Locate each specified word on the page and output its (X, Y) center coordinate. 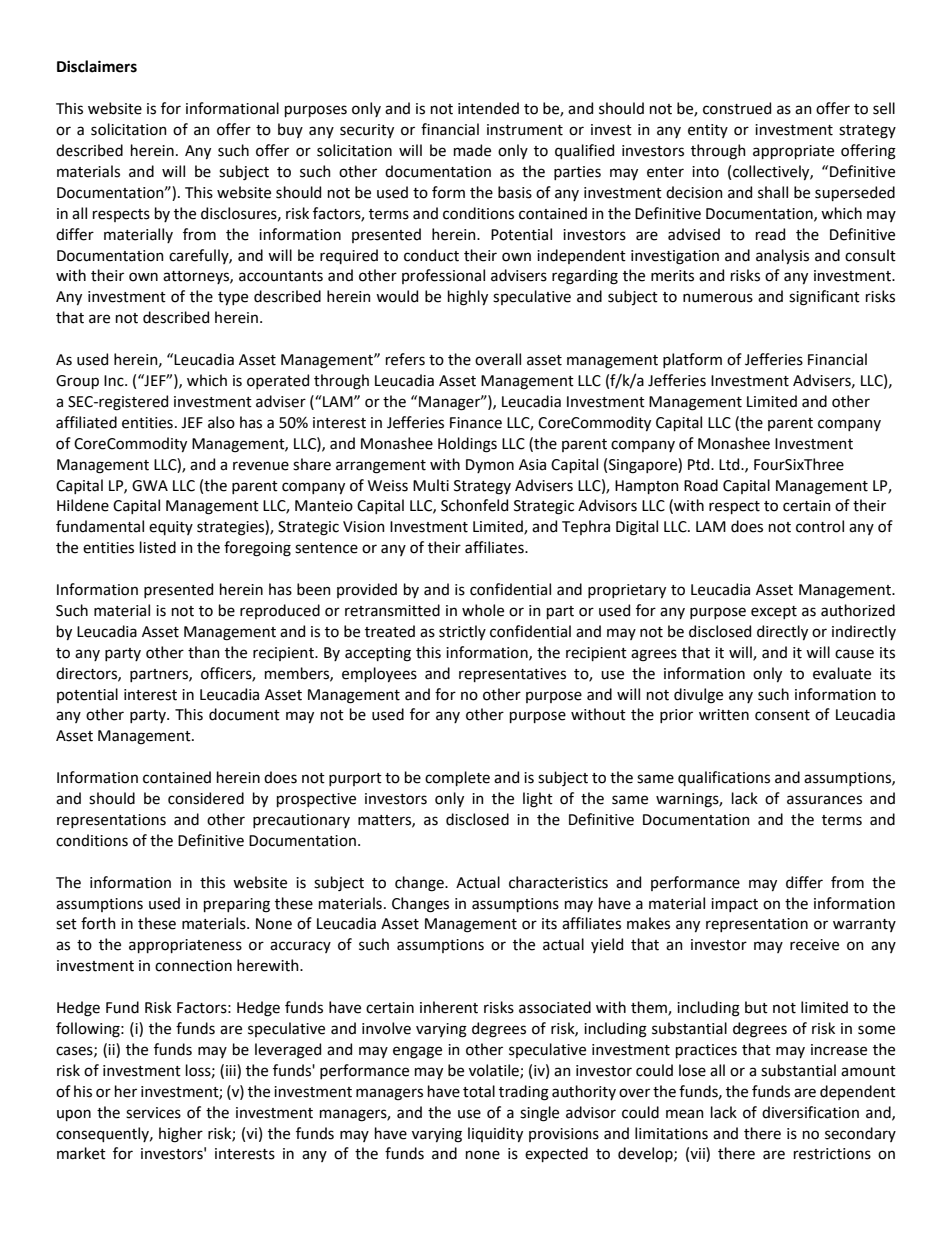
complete (457, 778)
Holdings (467, 445)
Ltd (730, 464)
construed (737, 108)
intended (488, 108)
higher (181, 1135)
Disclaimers (97, 66)
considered (206, 798)
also (221, 422)
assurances (824, 800)
